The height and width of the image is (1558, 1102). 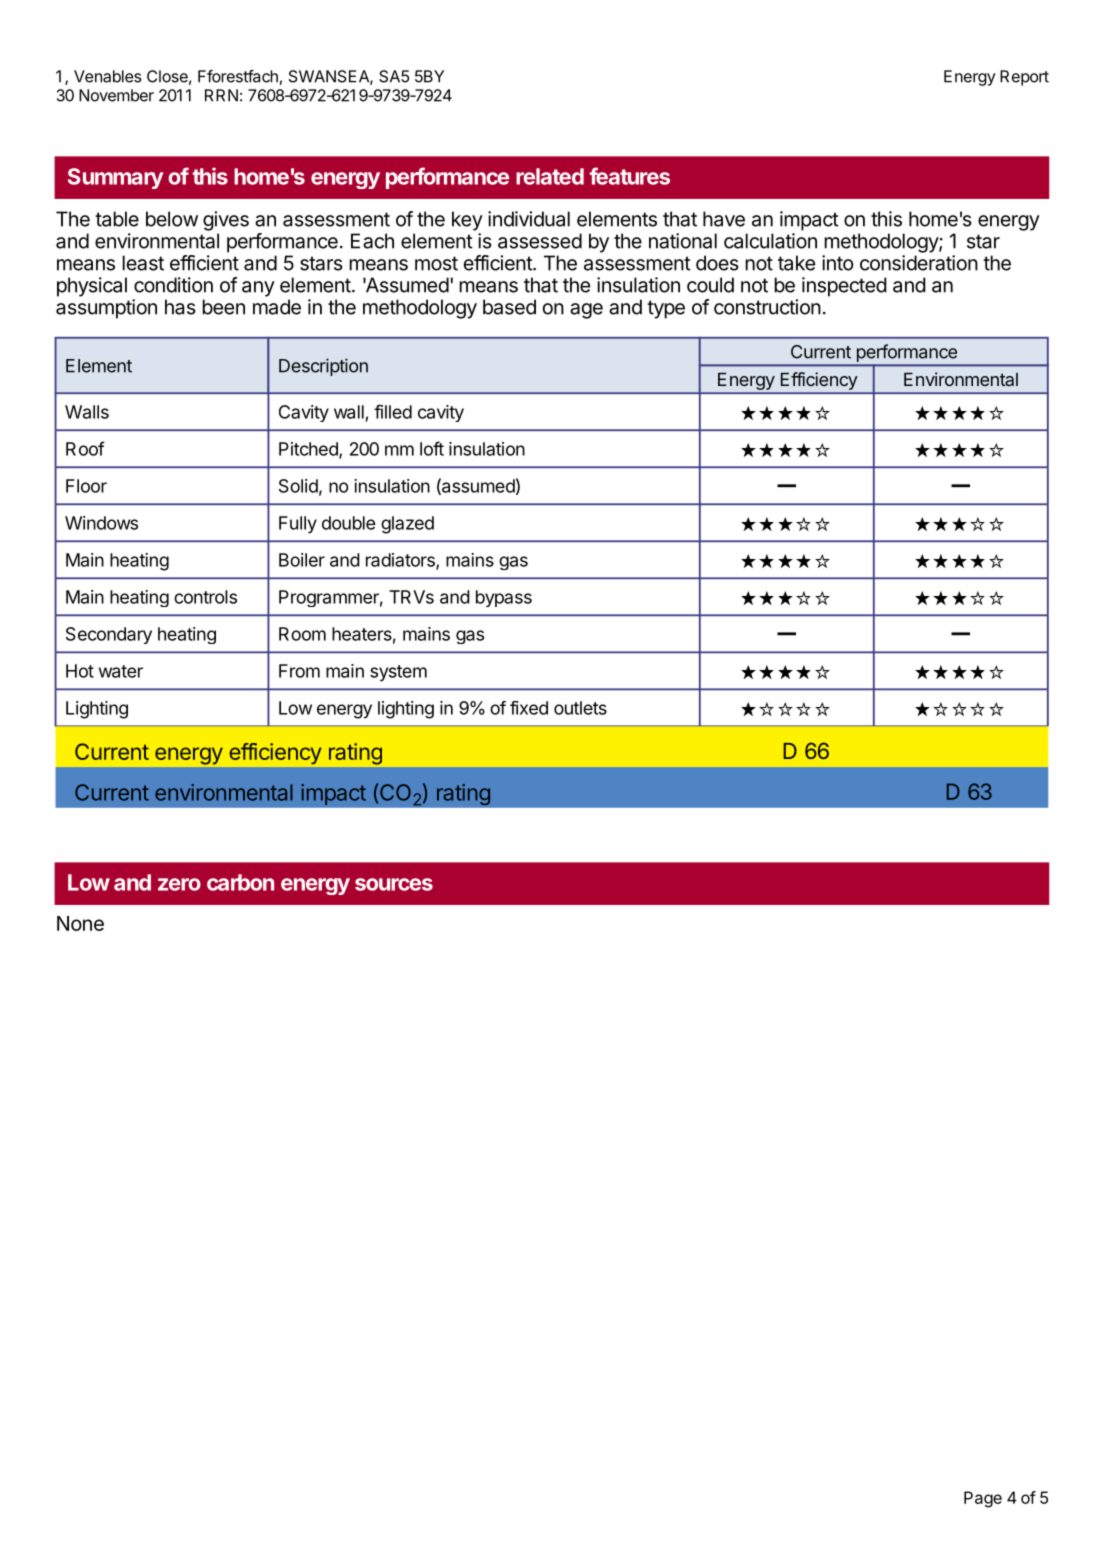 What do you see at coordinates (844, 287) in the image?
I see `inspected` at bounding box center [844, 287].
